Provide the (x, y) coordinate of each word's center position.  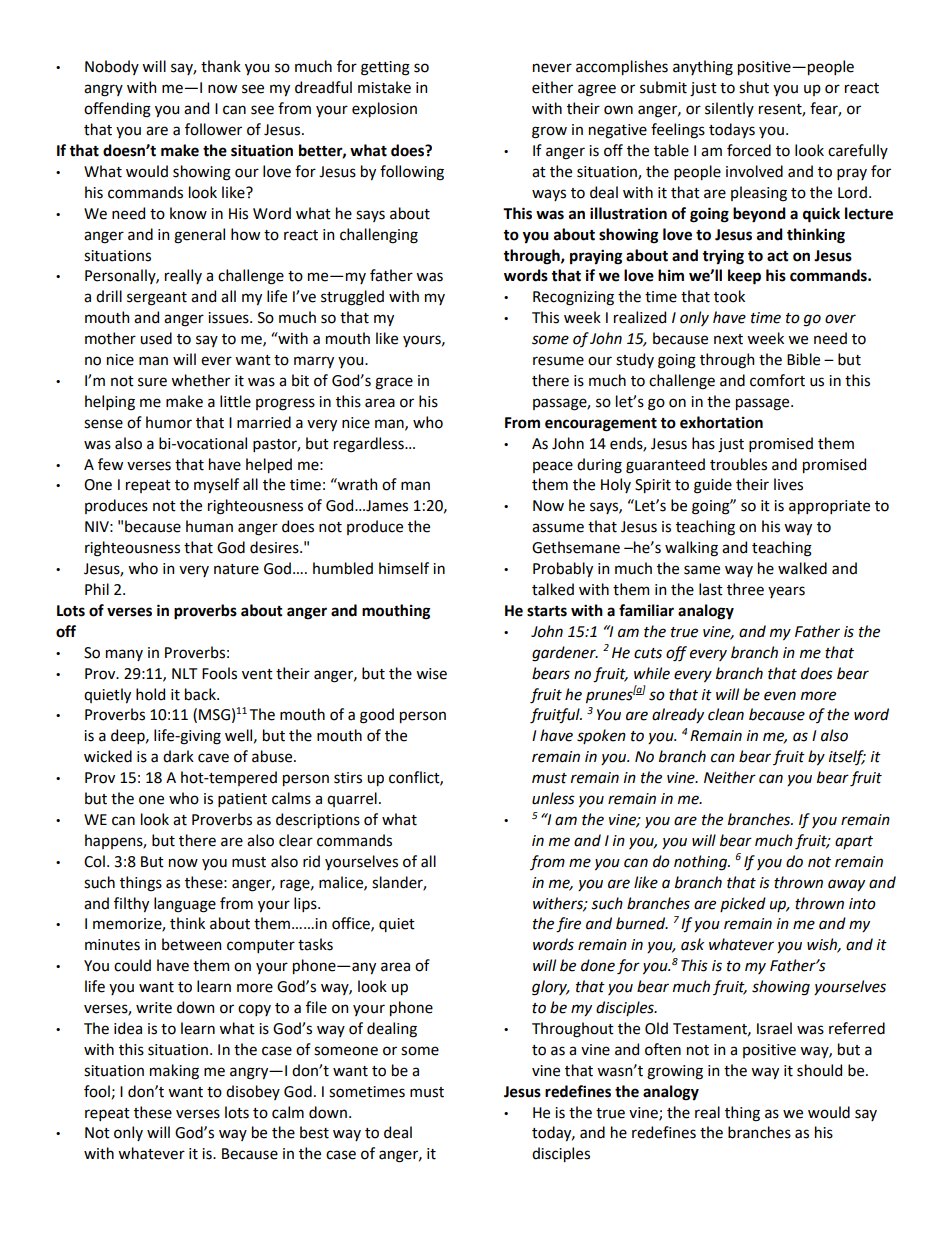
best (314, 1132)
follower (213, 129)
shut (754, 87)
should (819, 1070)
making (174, 1072)
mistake (384, 87)
